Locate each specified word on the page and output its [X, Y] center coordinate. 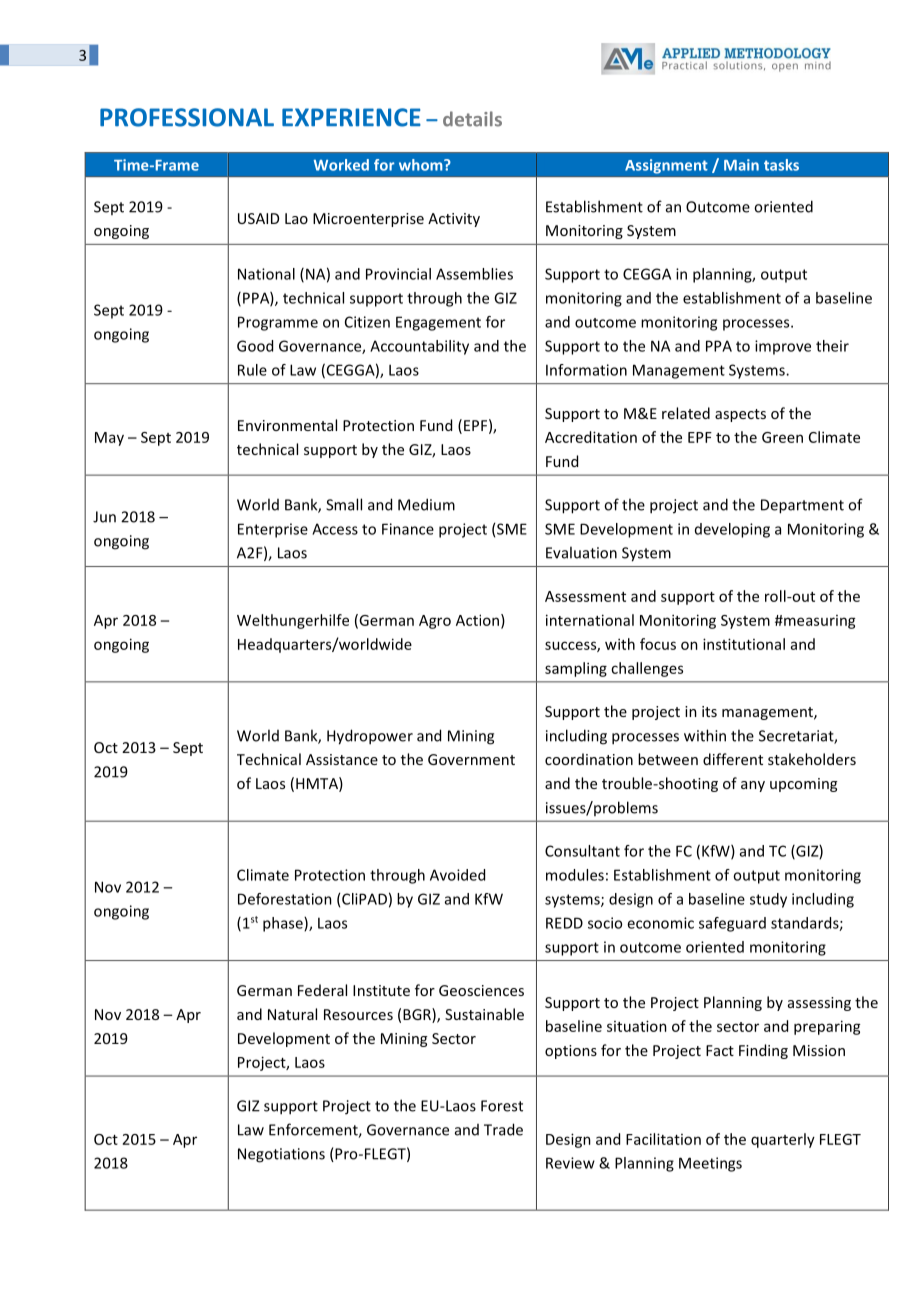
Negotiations [281, 1155]
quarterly [783, 1140]
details [472, 119]
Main [741, 165]
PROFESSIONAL [187, 117]
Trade [503, 1129]
